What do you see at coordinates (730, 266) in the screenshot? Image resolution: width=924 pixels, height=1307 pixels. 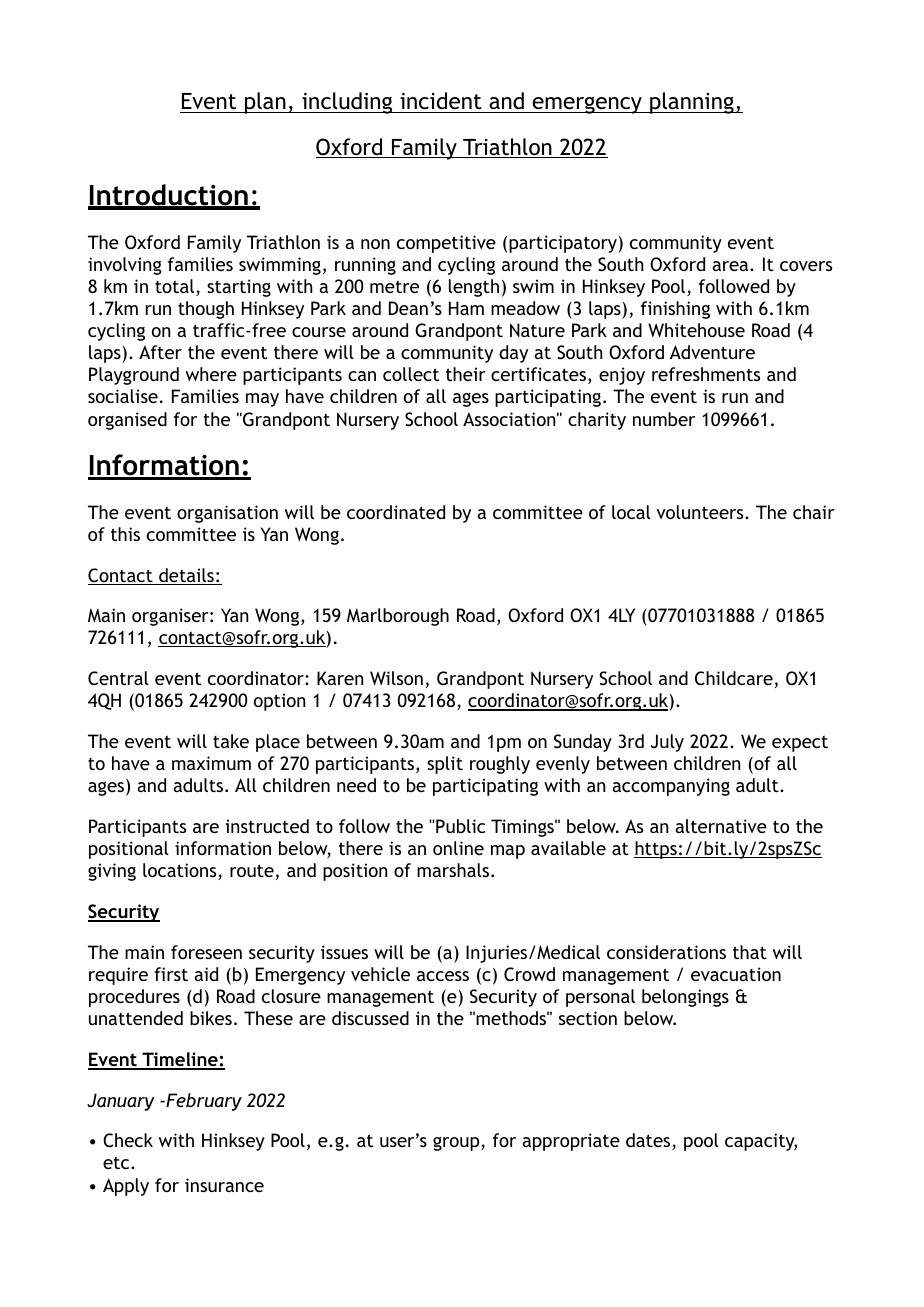 I see `area` at bounding box center [730, 266].
